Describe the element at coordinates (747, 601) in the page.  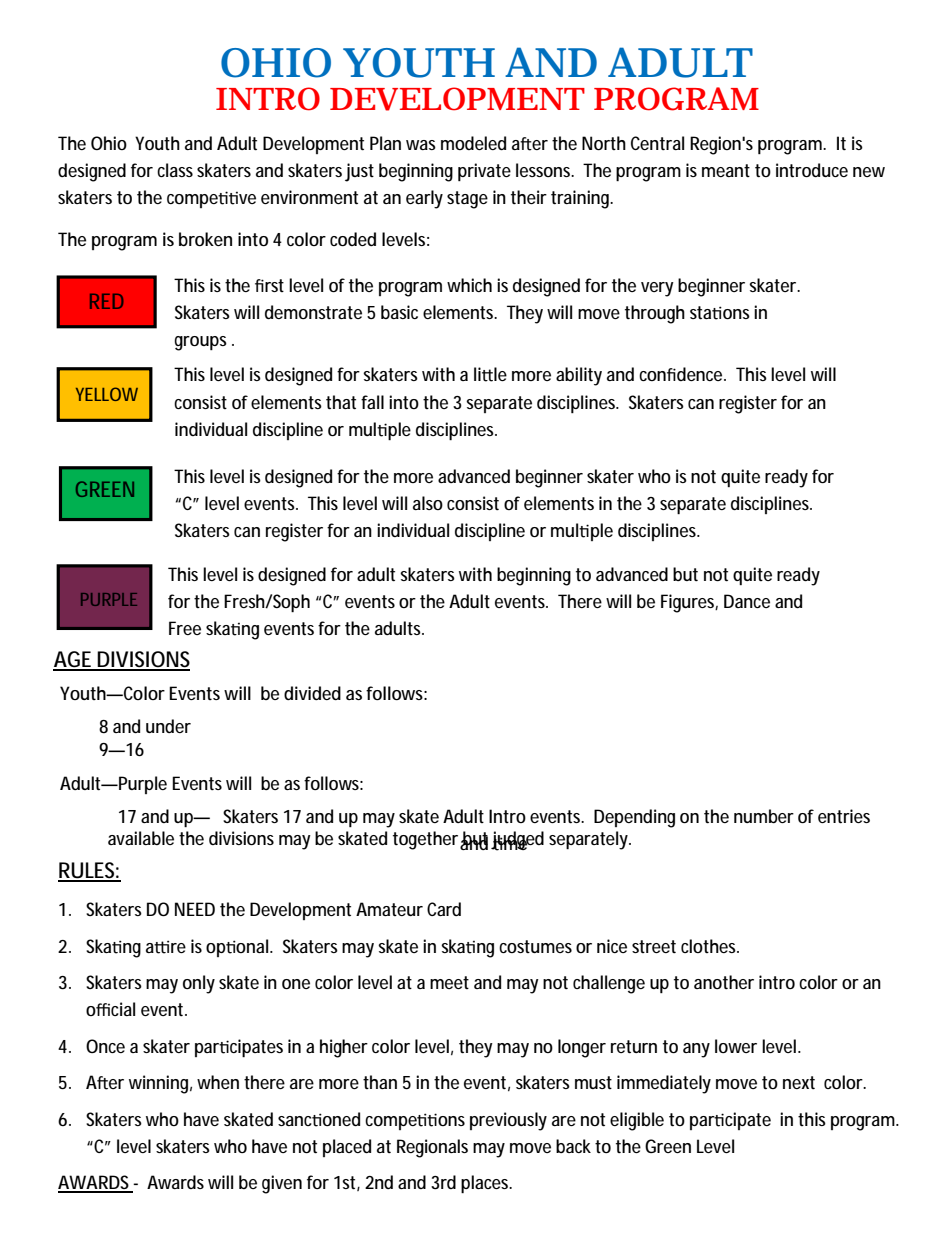
I see `Dance` at that location.
